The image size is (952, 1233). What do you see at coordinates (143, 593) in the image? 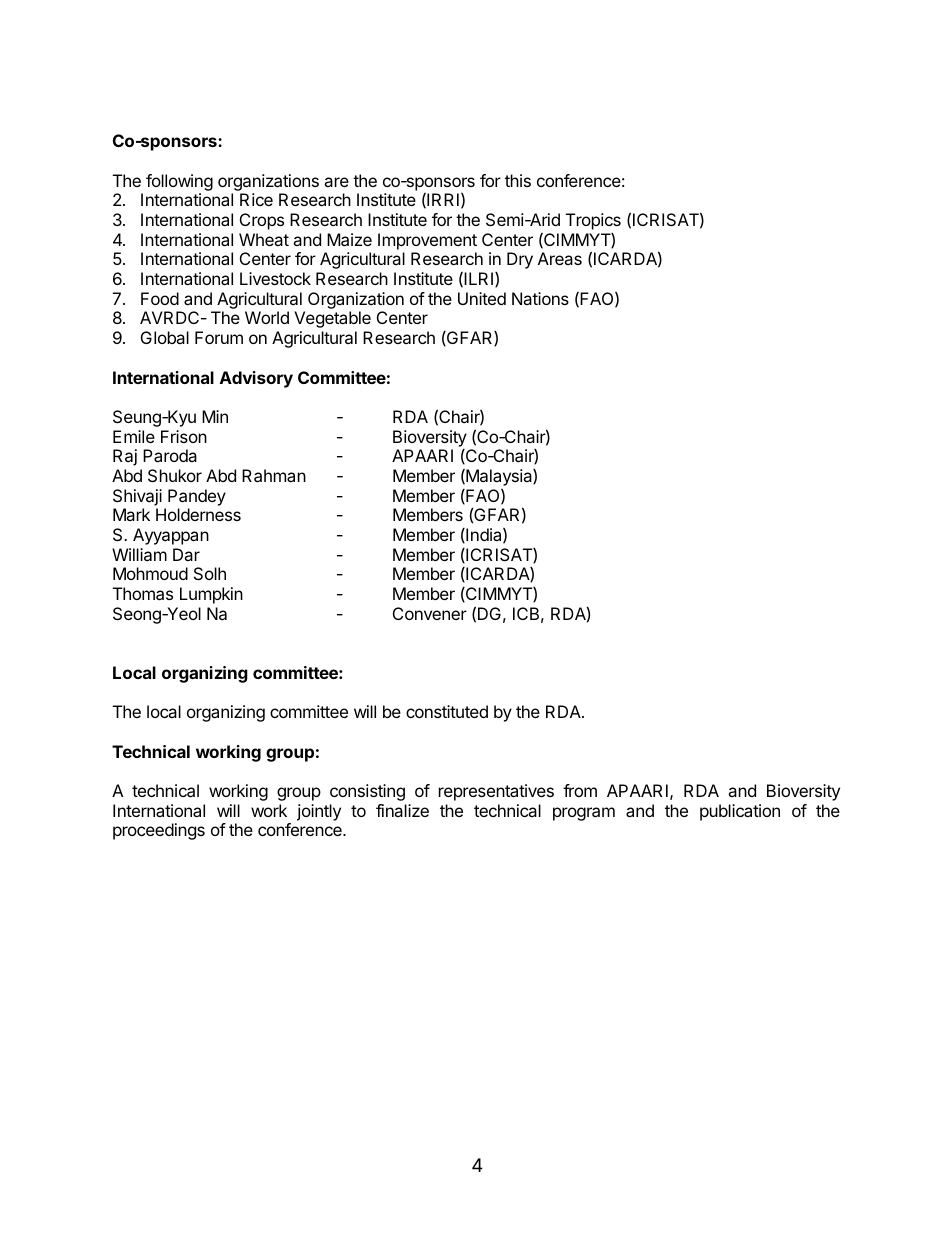
I see `Thomas` at bounding box center [143, 593].
